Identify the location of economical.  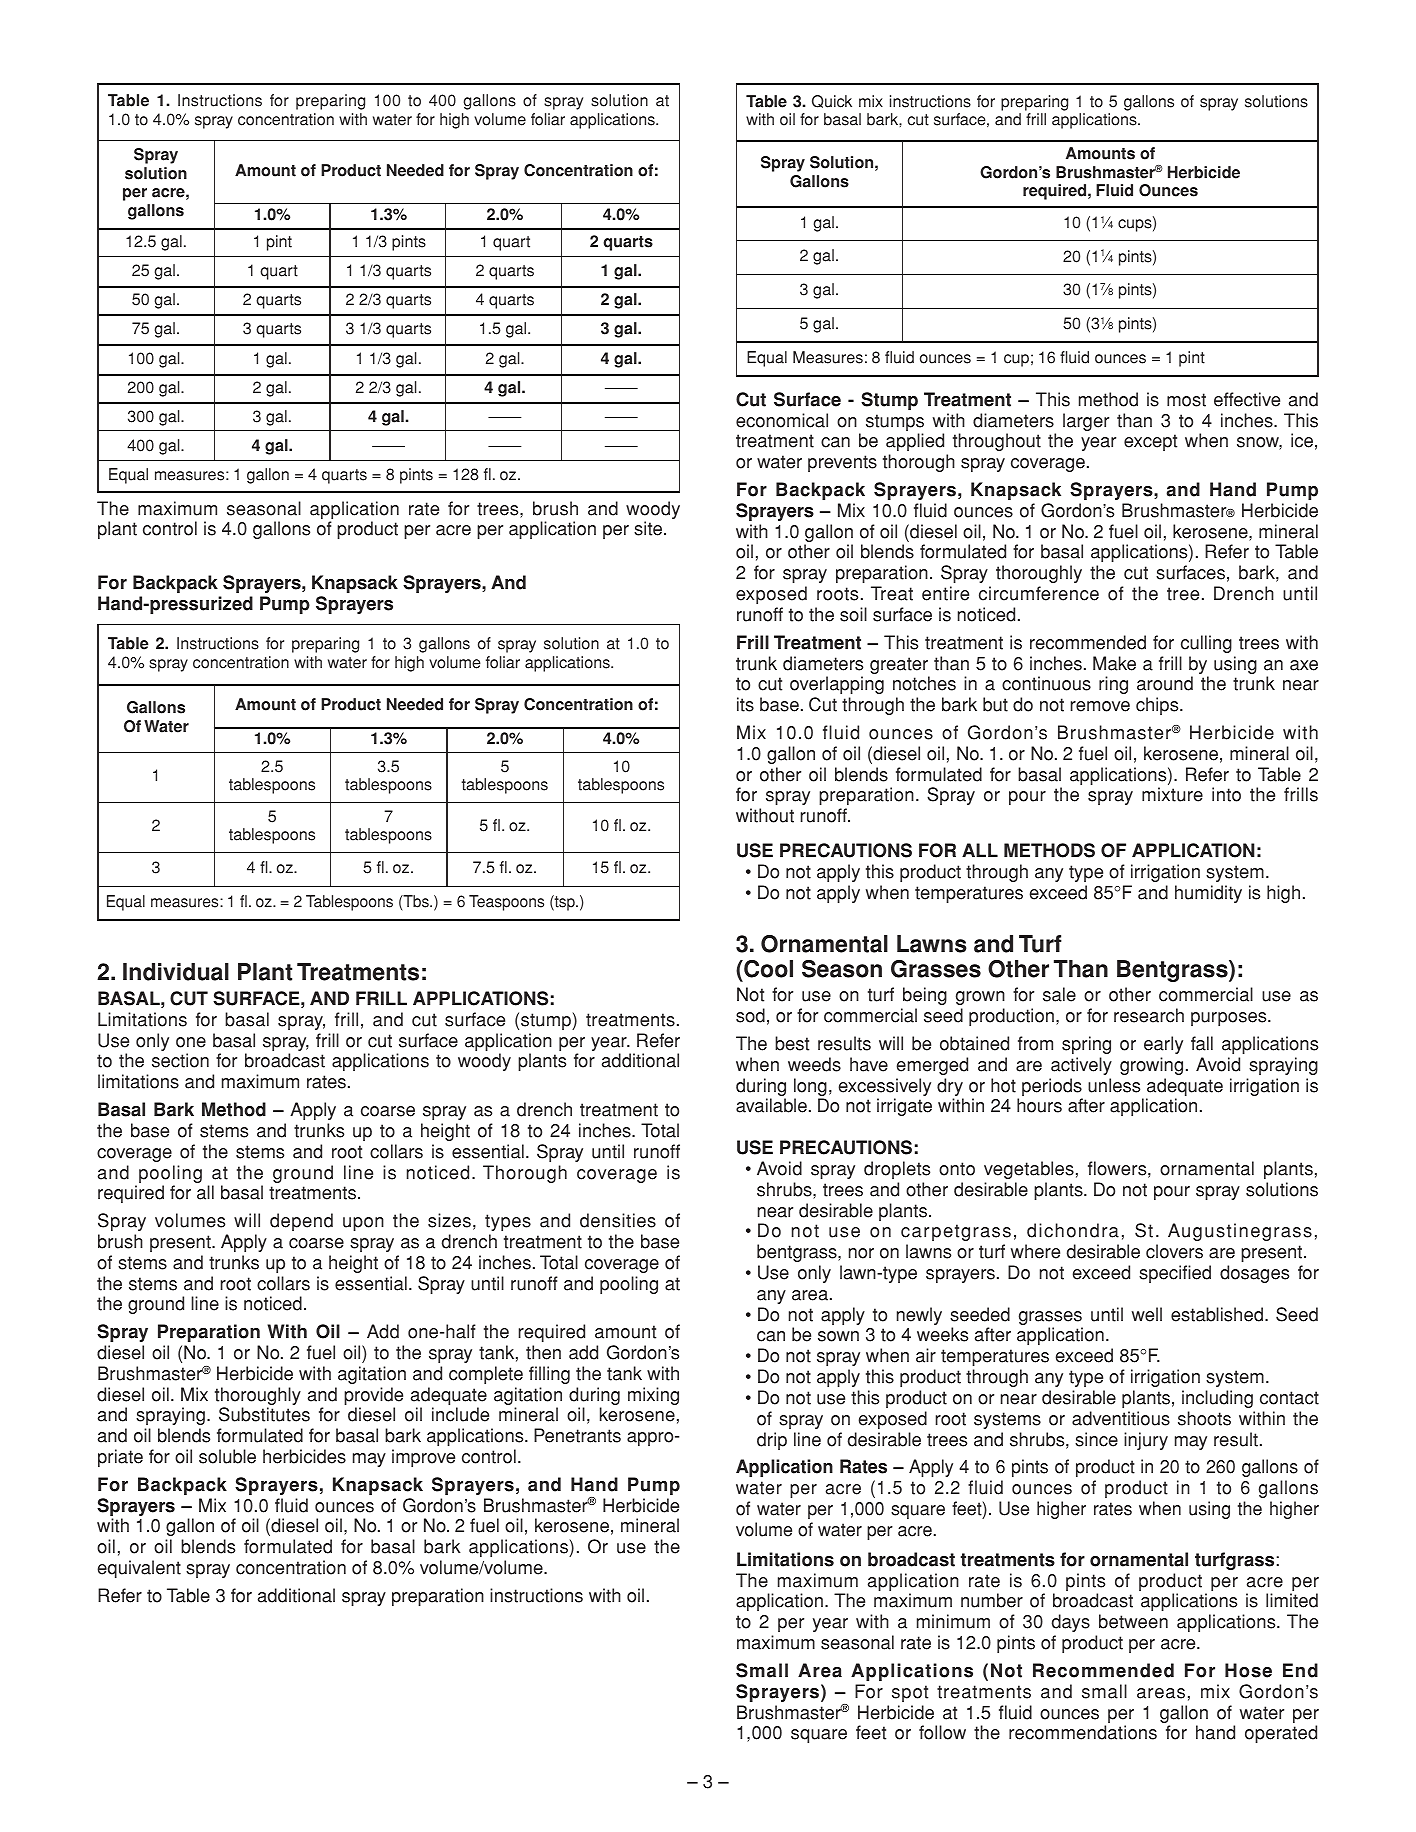
(782, 420).
